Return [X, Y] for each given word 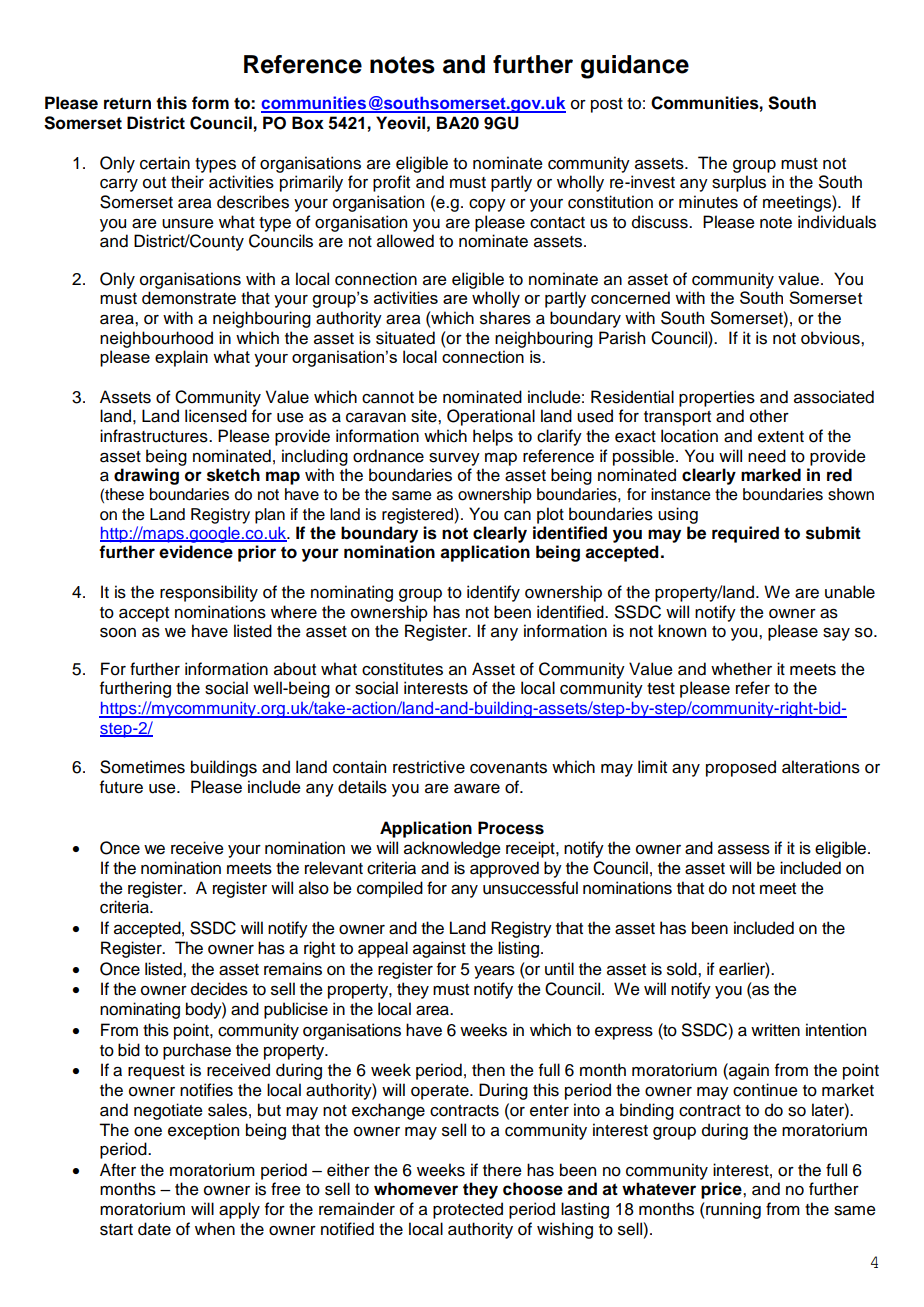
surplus [739, 183]
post [607, 105]
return [127, 103]
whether [741, 669]
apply [239, 1210]
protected [468, 1210]
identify [493, 593]
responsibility [209, 593]
